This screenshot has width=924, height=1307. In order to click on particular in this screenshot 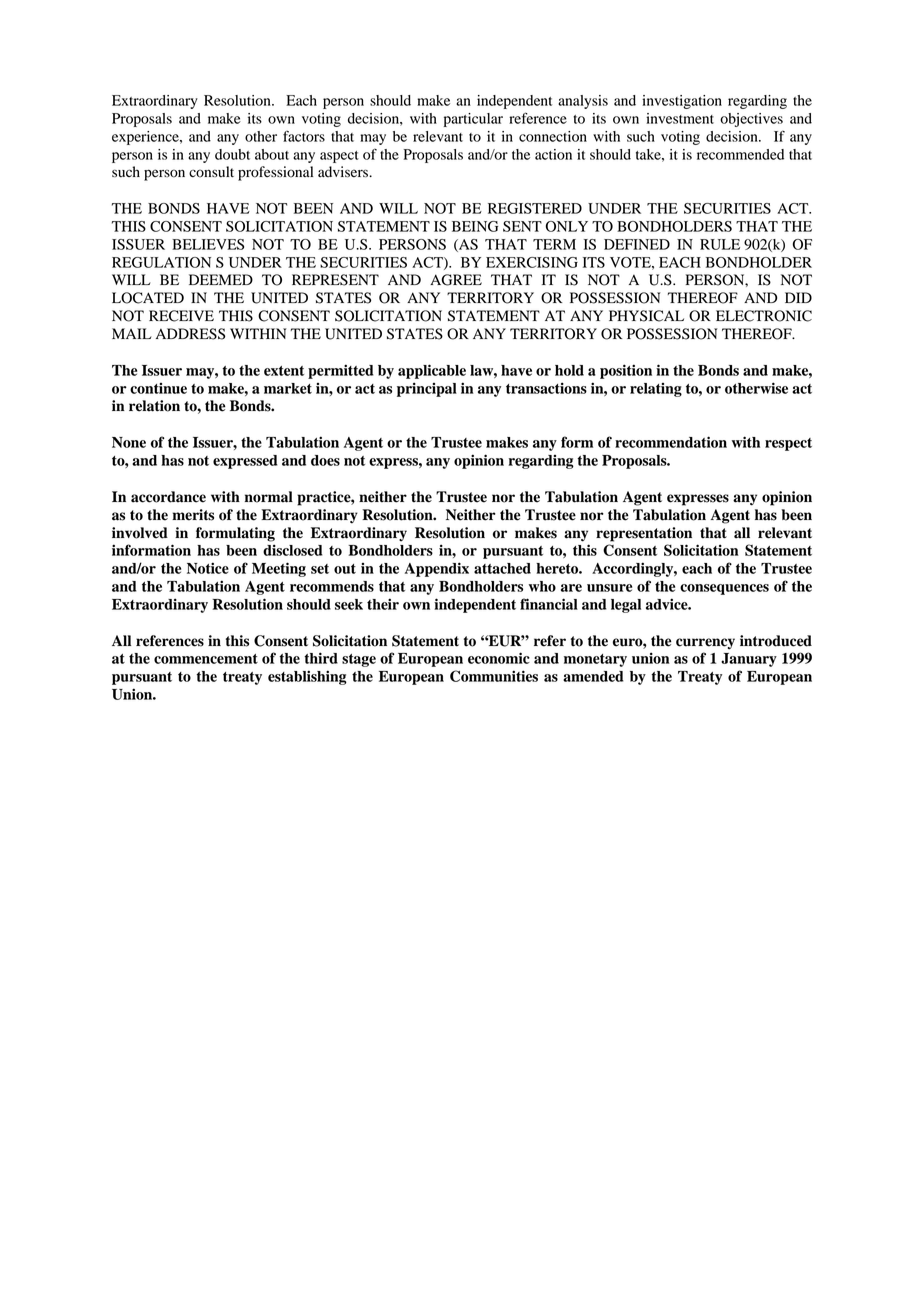, I will do `click(473, 120)`.
